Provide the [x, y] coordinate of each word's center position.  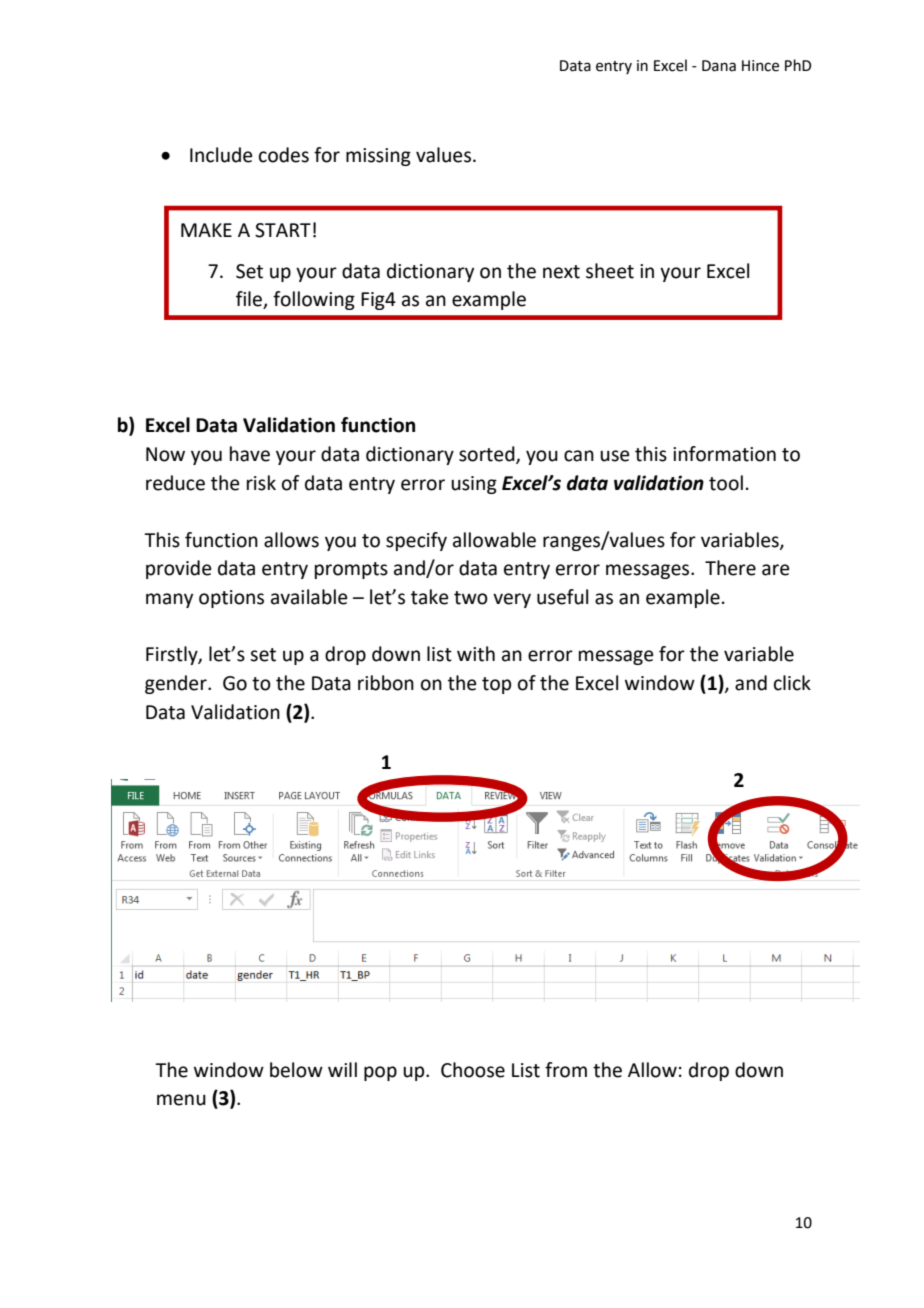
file [250, 300]
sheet [610, 271]
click [792, 683]
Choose [473, 1070]
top [496, 685]
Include [221, 155]
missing [378, 157]
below [296, 1070]
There [730, 568]
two [471, 598]
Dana [719, 66]
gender [177, 684]
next [561, 272]
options [231, 599]
